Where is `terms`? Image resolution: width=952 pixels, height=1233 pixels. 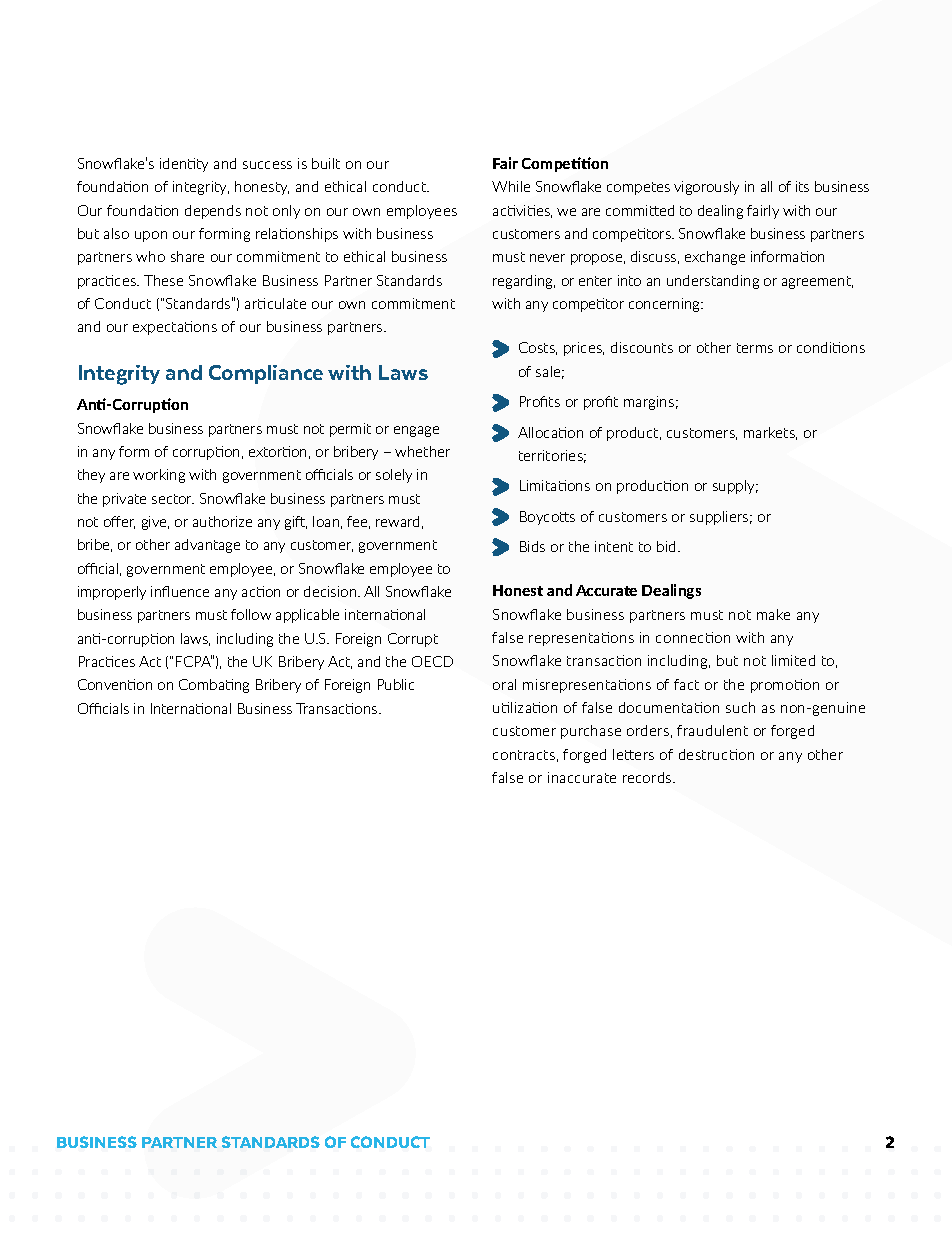 terms is located at coordinates (755, 348).
